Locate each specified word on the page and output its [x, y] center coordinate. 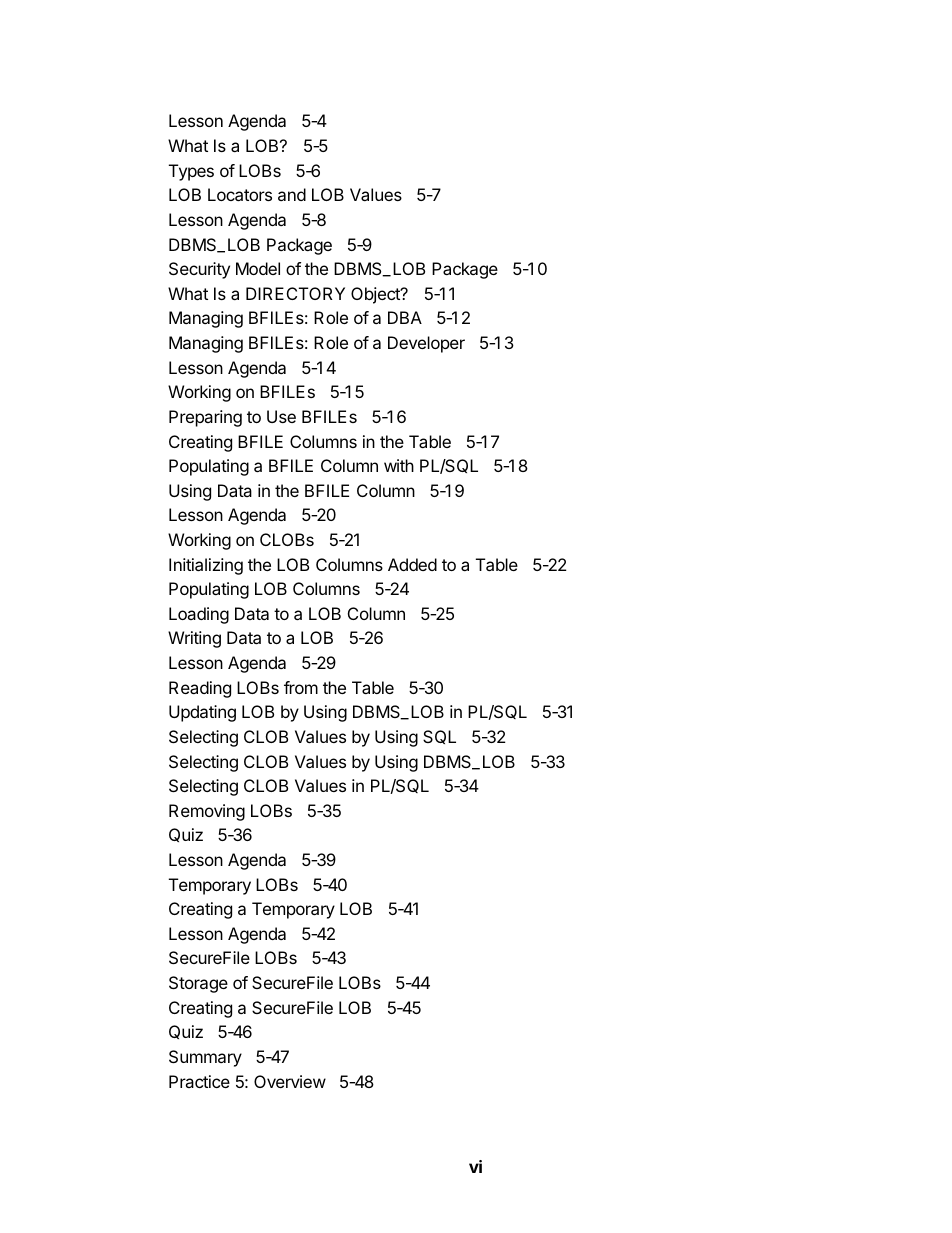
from [301, 687]
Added [412, 564]
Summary [205, 1058]
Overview [290, 1081]
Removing [207, 812]
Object [376, 295]
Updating [202, 713]
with [399, 465]
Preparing [205, 418]
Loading [199, 615]
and [292, 194]
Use [281, 416]
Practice [199, 1081]
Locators [240, 194]
